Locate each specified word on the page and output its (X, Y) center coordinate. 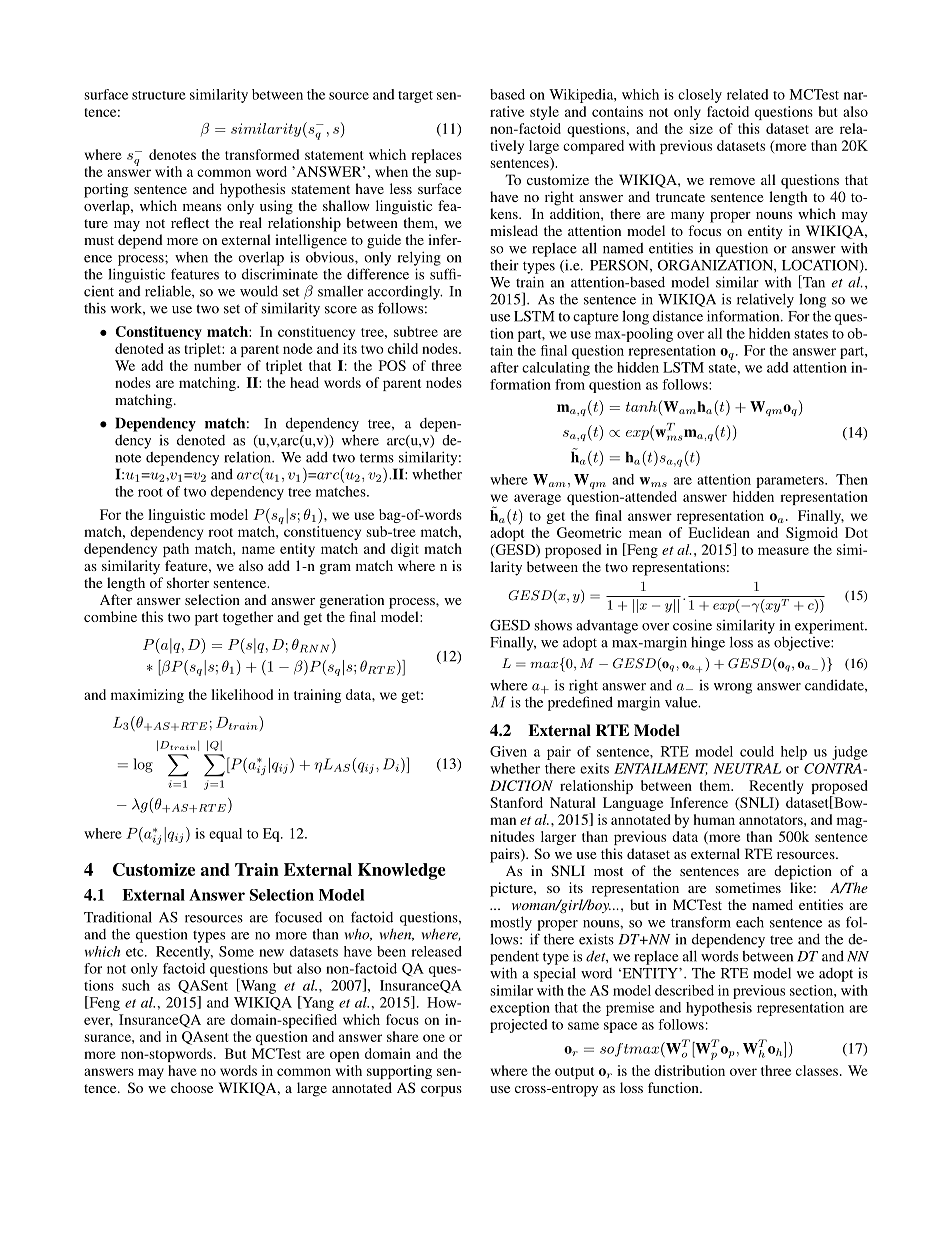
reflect (190, 222)
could (757, 751)
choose (192, 1087)
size (701, 128)
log (143, 765)
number (217, 365)
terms (377, 458)
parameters (791, 482)
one (434, 1038)
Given (508, 751)
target (415, 97)
